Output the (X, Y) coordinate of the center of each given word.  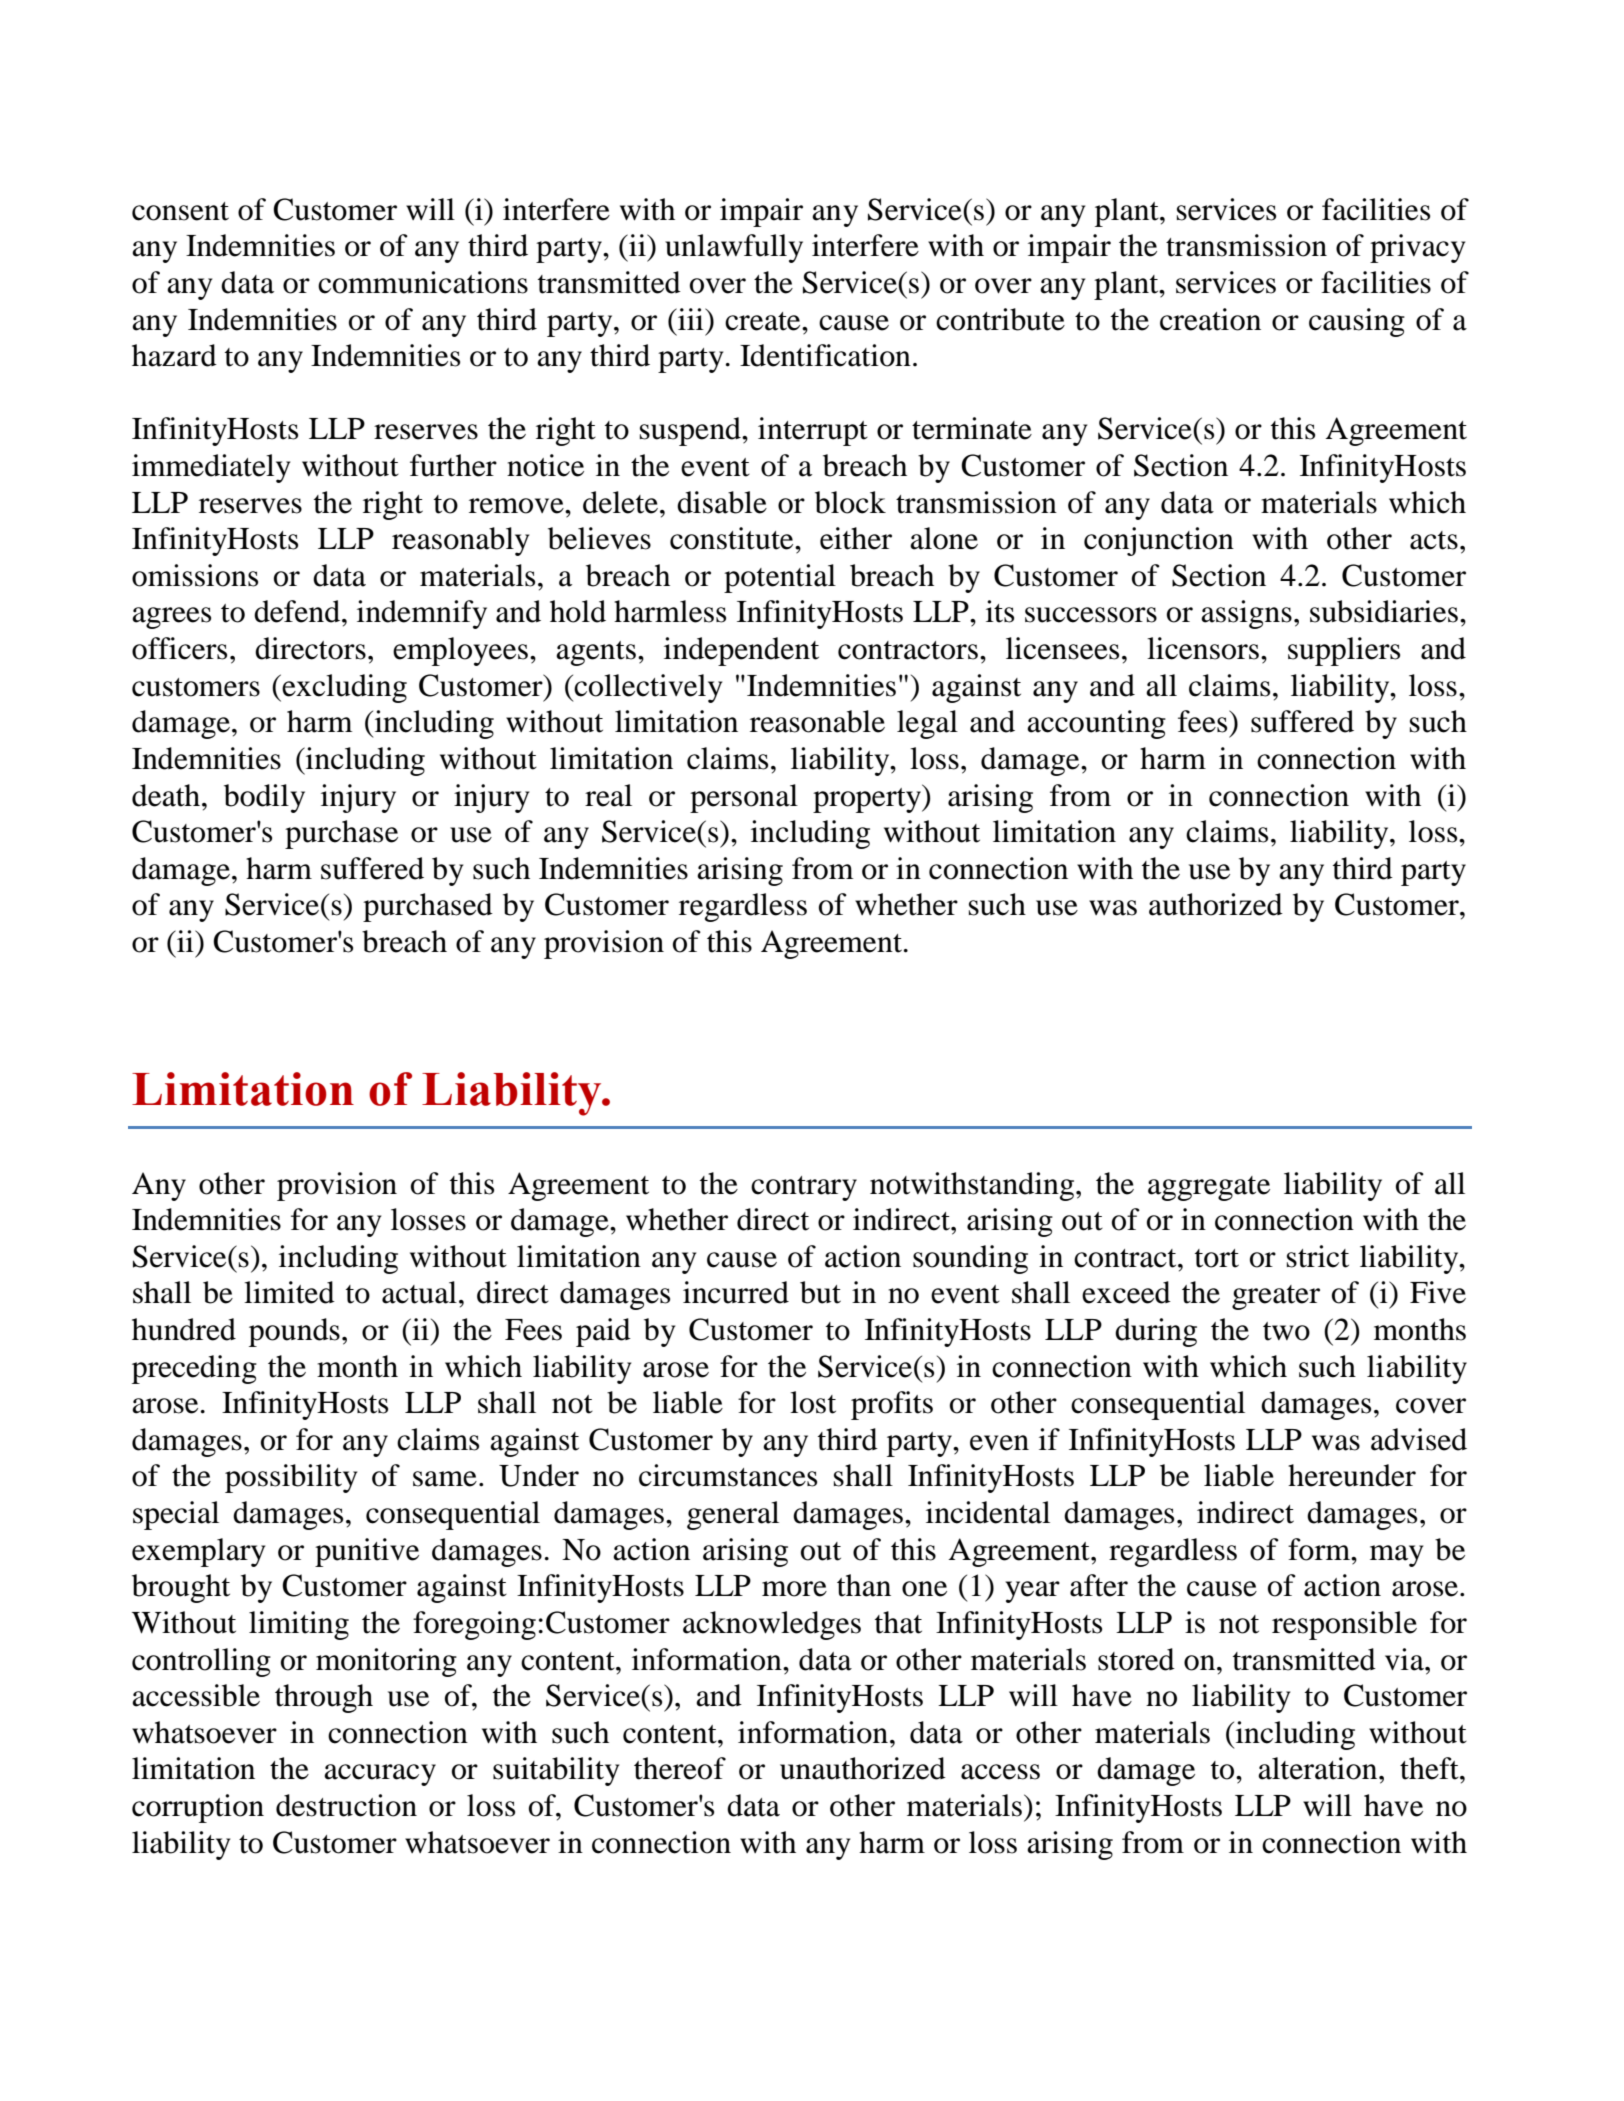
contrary (804, 1188)
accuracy (380, 1775)
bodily (264, 798)
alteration (1319, 1768)
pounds (294, 1332)
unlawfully (734, 248)
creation (1210, 319)
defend (298, 611)
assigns (1246, 614)
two (1286, 1331)
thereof (680, 1768)
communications (423, 282)
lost (813, 1402)
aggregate (1209, 1188)
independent (741, 651)
